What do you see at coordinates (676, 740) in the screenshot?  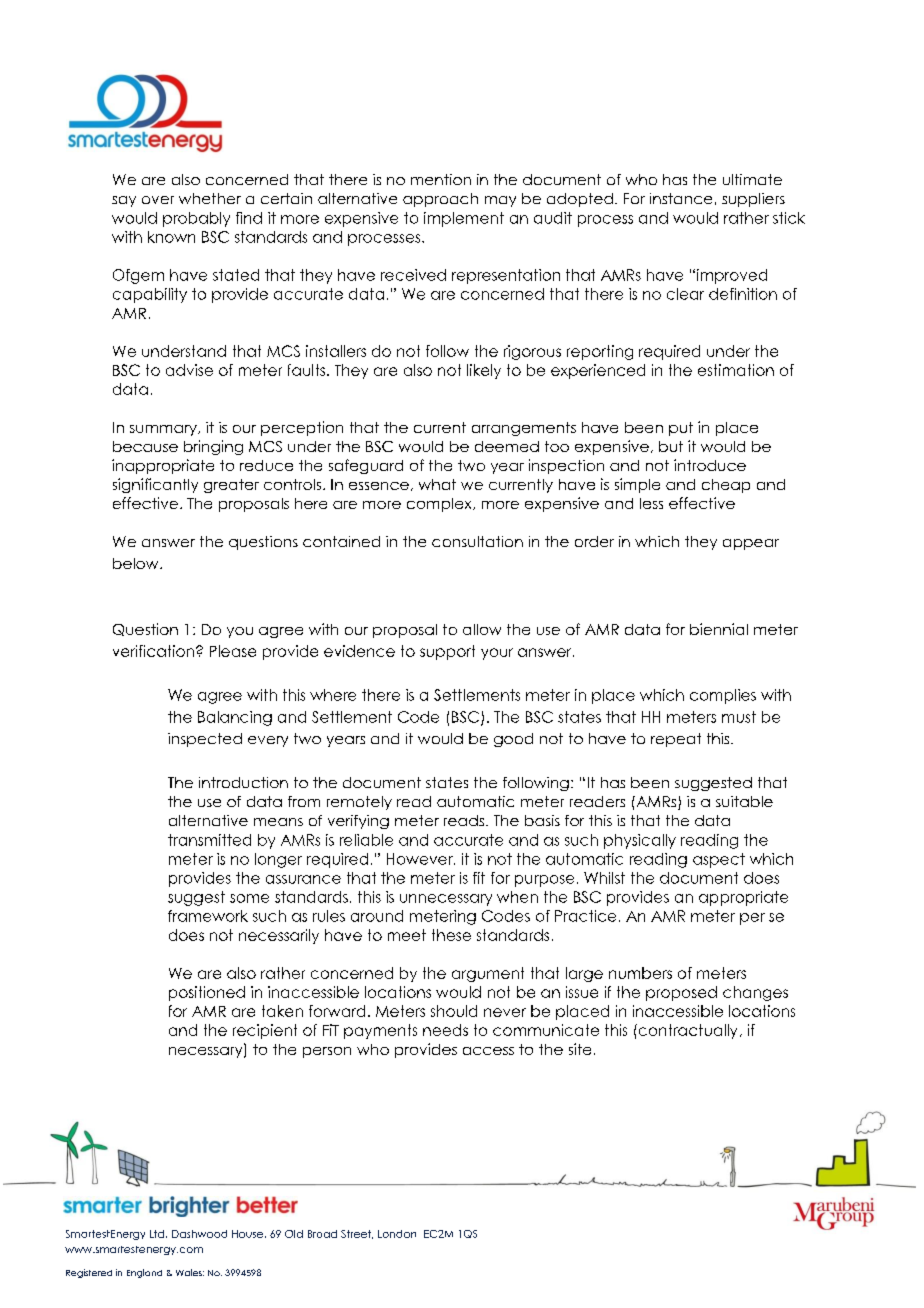 I see `repeat` at bounding box center [676, 740].
